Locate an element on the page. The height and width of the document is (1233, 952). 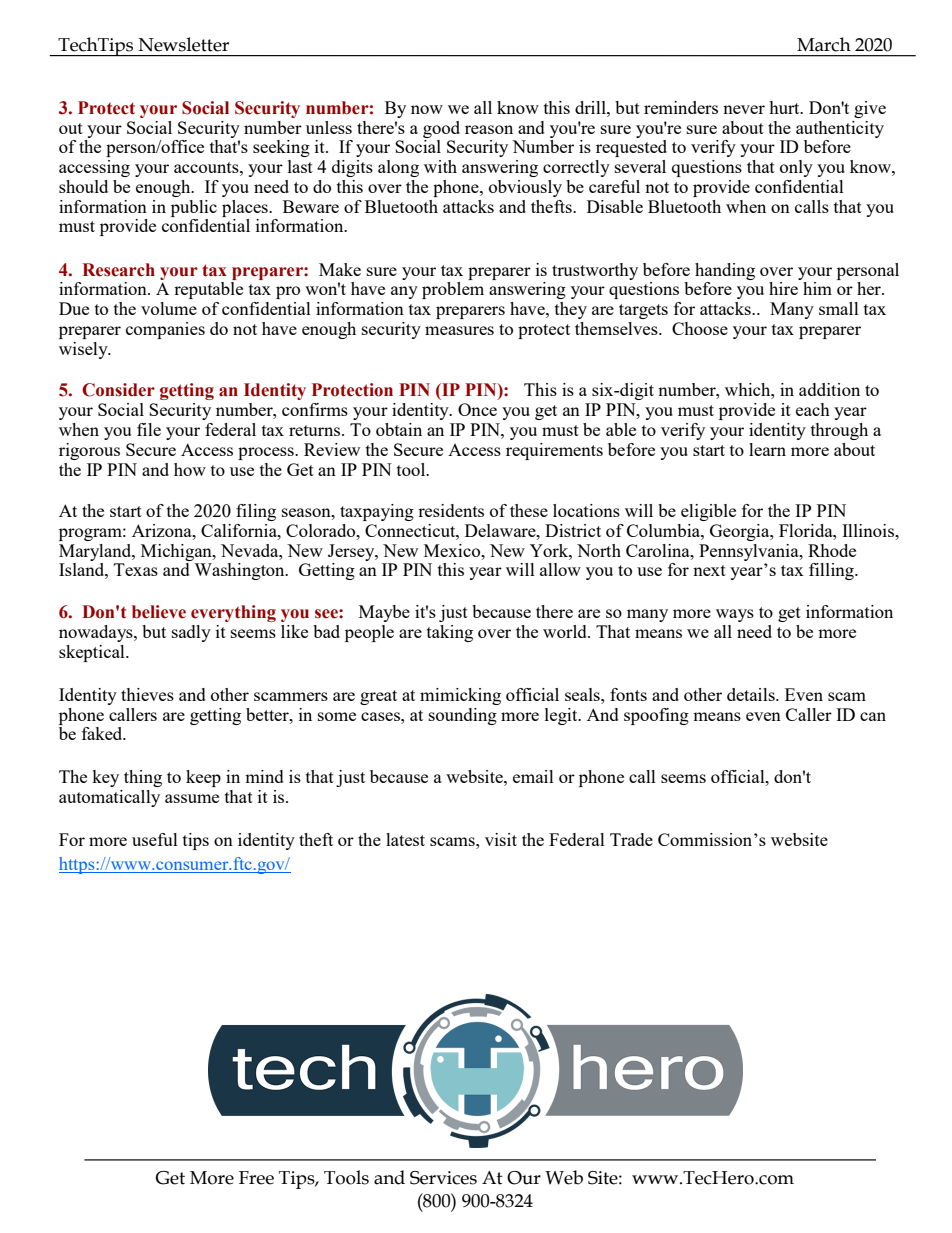
Services is located at coordinates (443, 1178).
